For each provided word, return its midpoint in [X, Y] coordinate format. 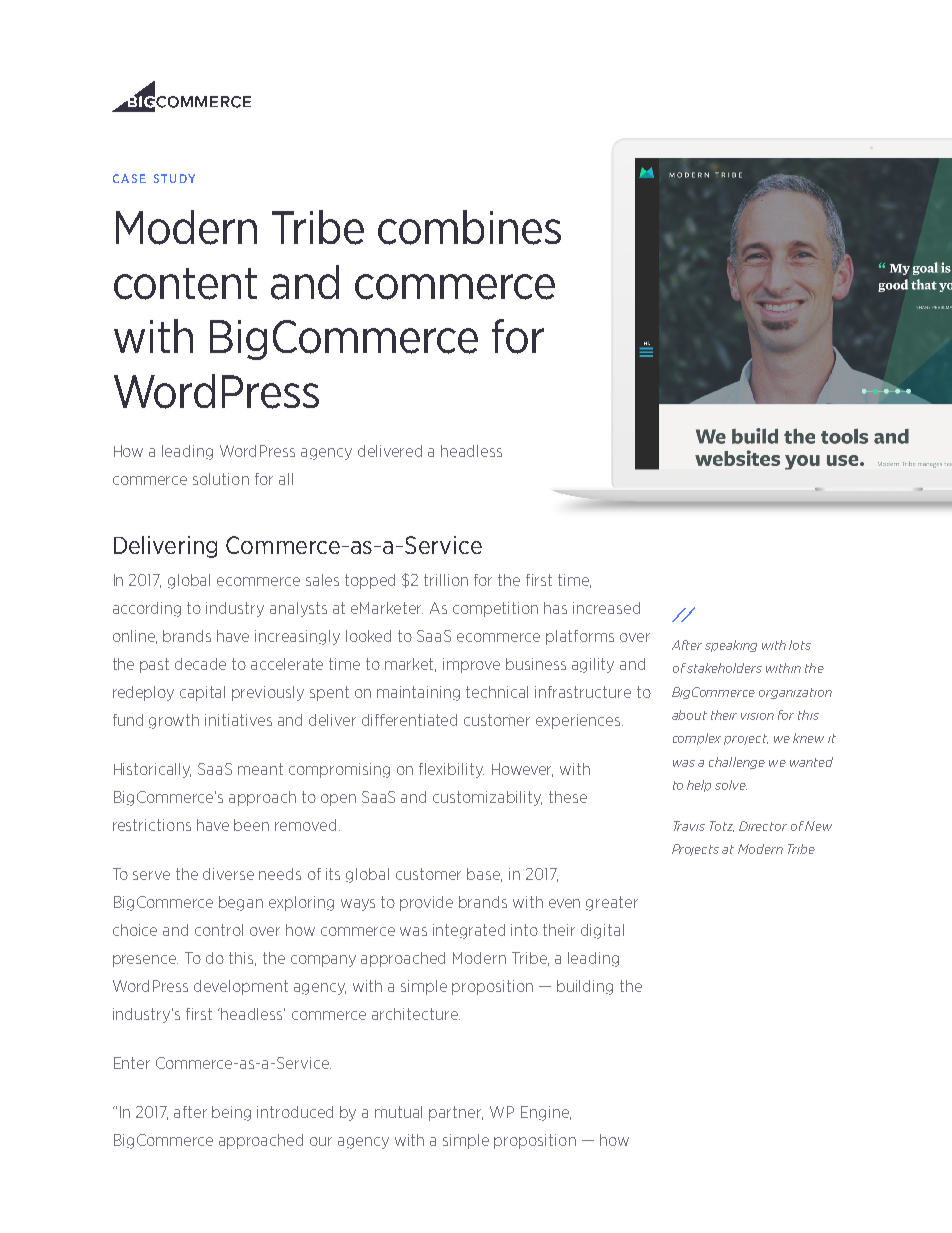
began [241, 903]
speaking [731, 646]
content [185, 284]
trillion [446, 580]
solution [221, 479]
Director [763, 826]
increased [606, 608]
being [231, 1113]
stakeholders [724, 668]
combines [469, 227]
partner [456, 1113]
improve [471, 665]
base [484, 875]
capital [202, 693]
